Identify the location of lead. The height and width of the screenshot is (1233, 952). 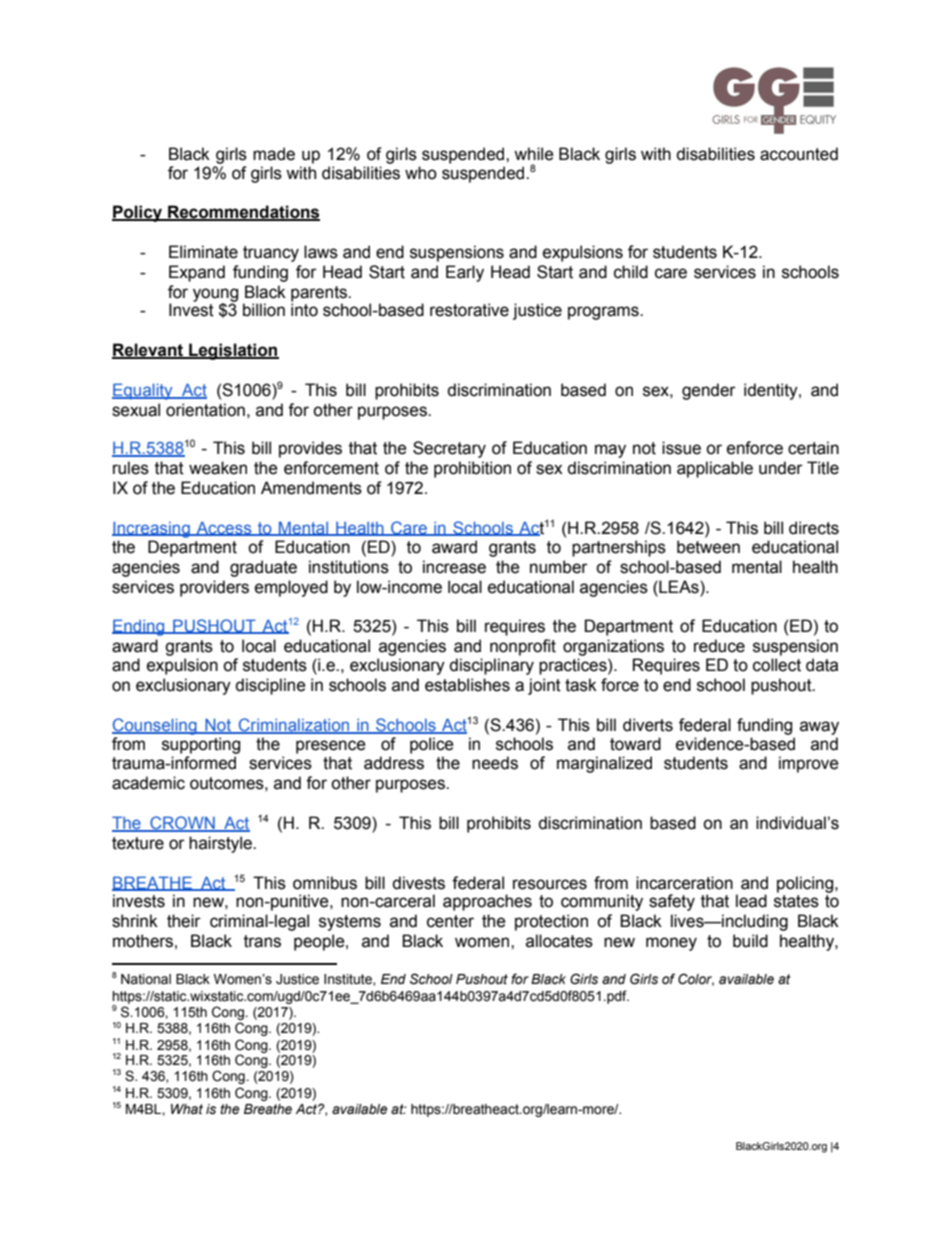
(751, 901).
